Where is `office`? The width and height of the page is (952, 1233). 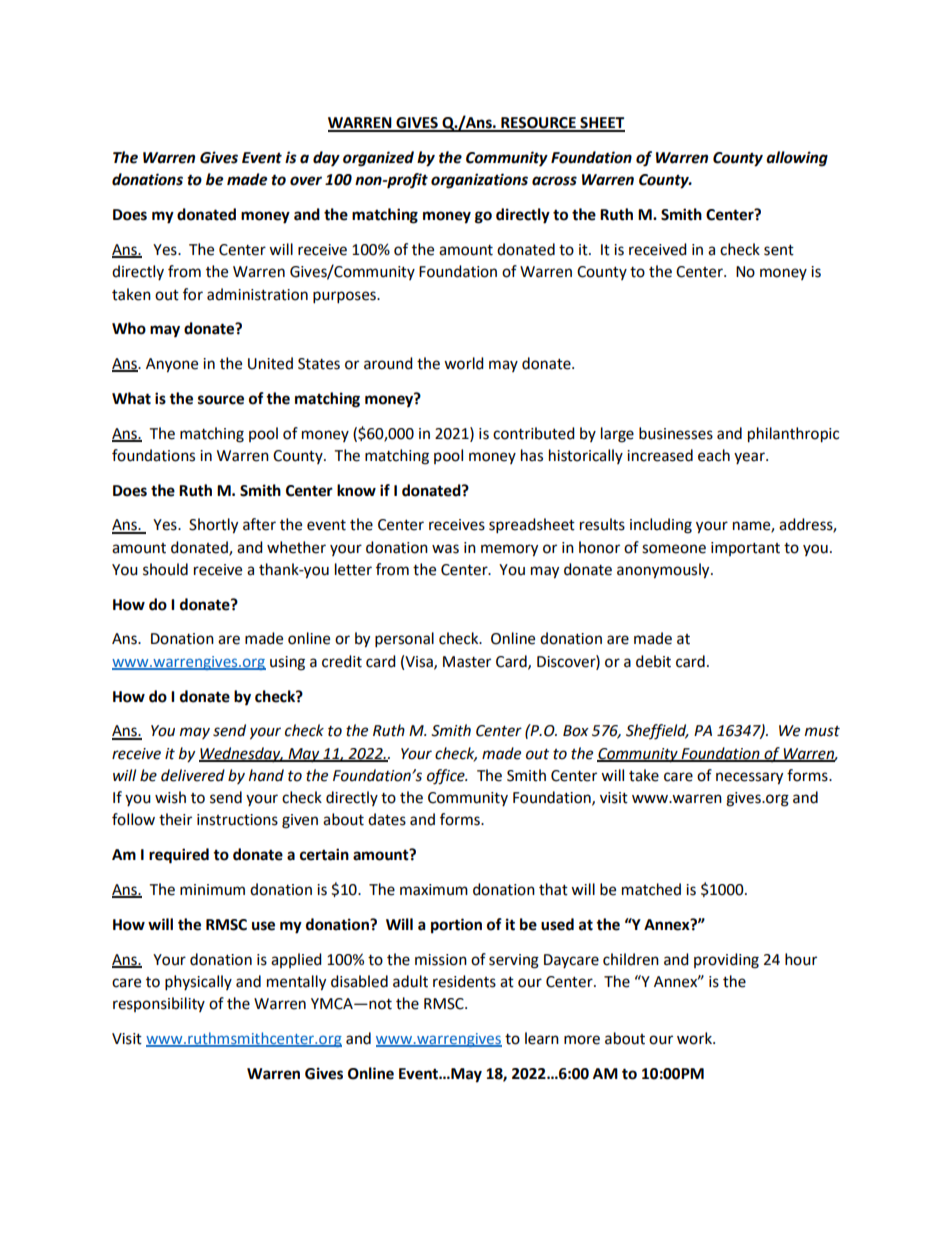 office is located at coordinates (447, 777).
